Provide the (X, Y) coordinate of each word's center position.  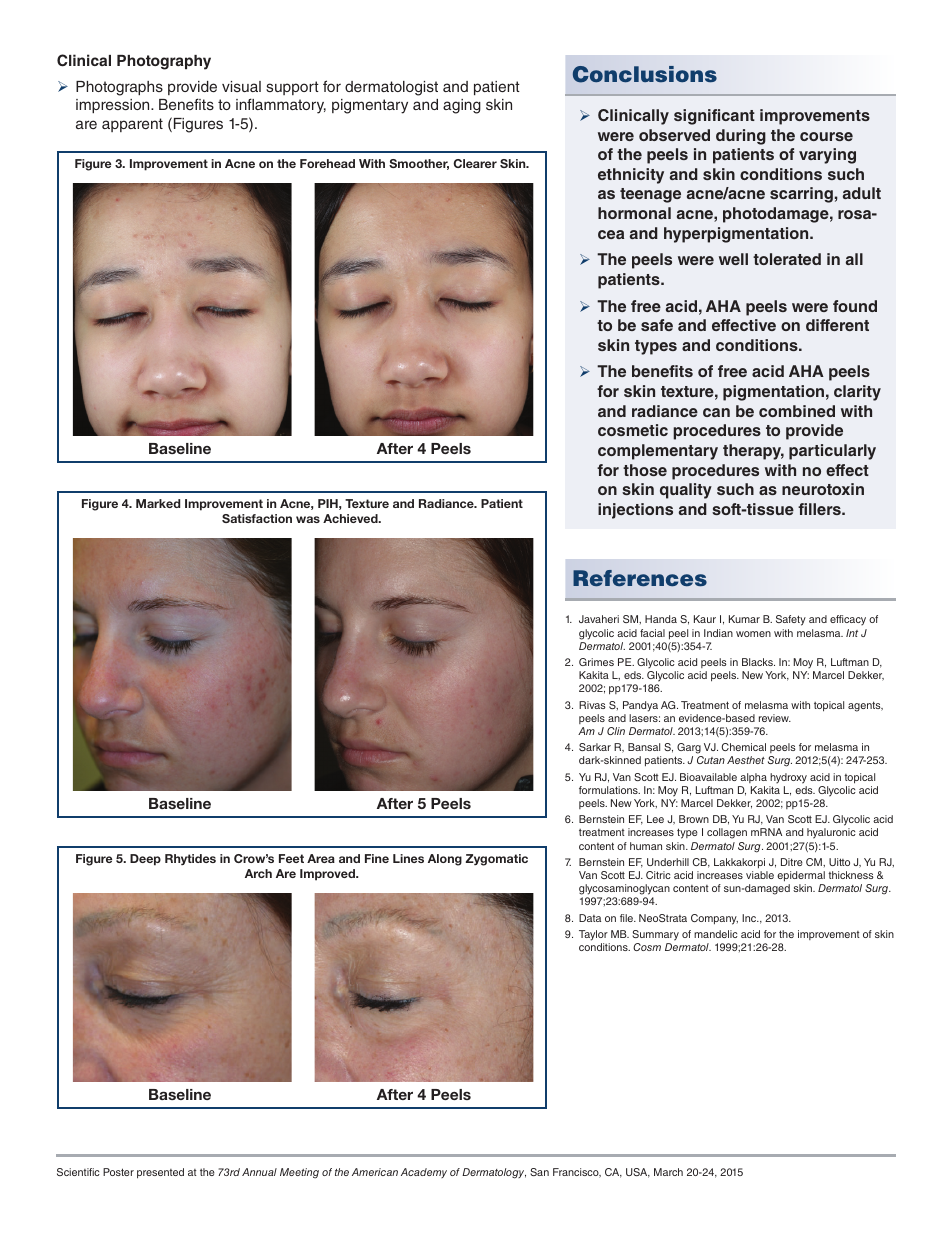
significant (714, 117)
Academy (424, 1173)
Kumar (744, 619)
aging (462, 106)
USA (638, 1173)
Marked (158, 503)
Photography (164, 62)
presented (160, 1173)
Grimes (596, 662)
